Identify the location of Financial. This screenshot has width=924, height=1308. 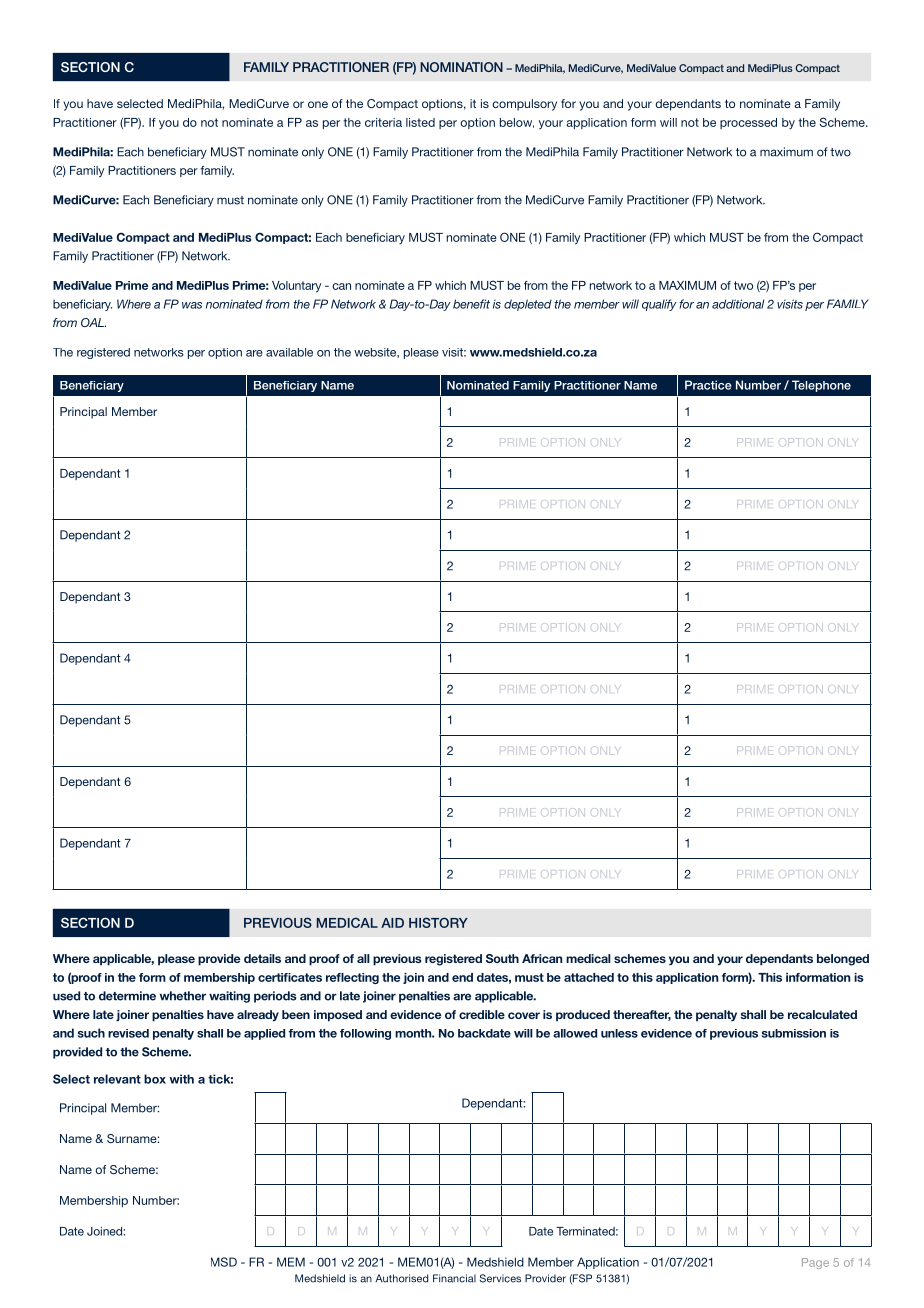
(454, 1278).
